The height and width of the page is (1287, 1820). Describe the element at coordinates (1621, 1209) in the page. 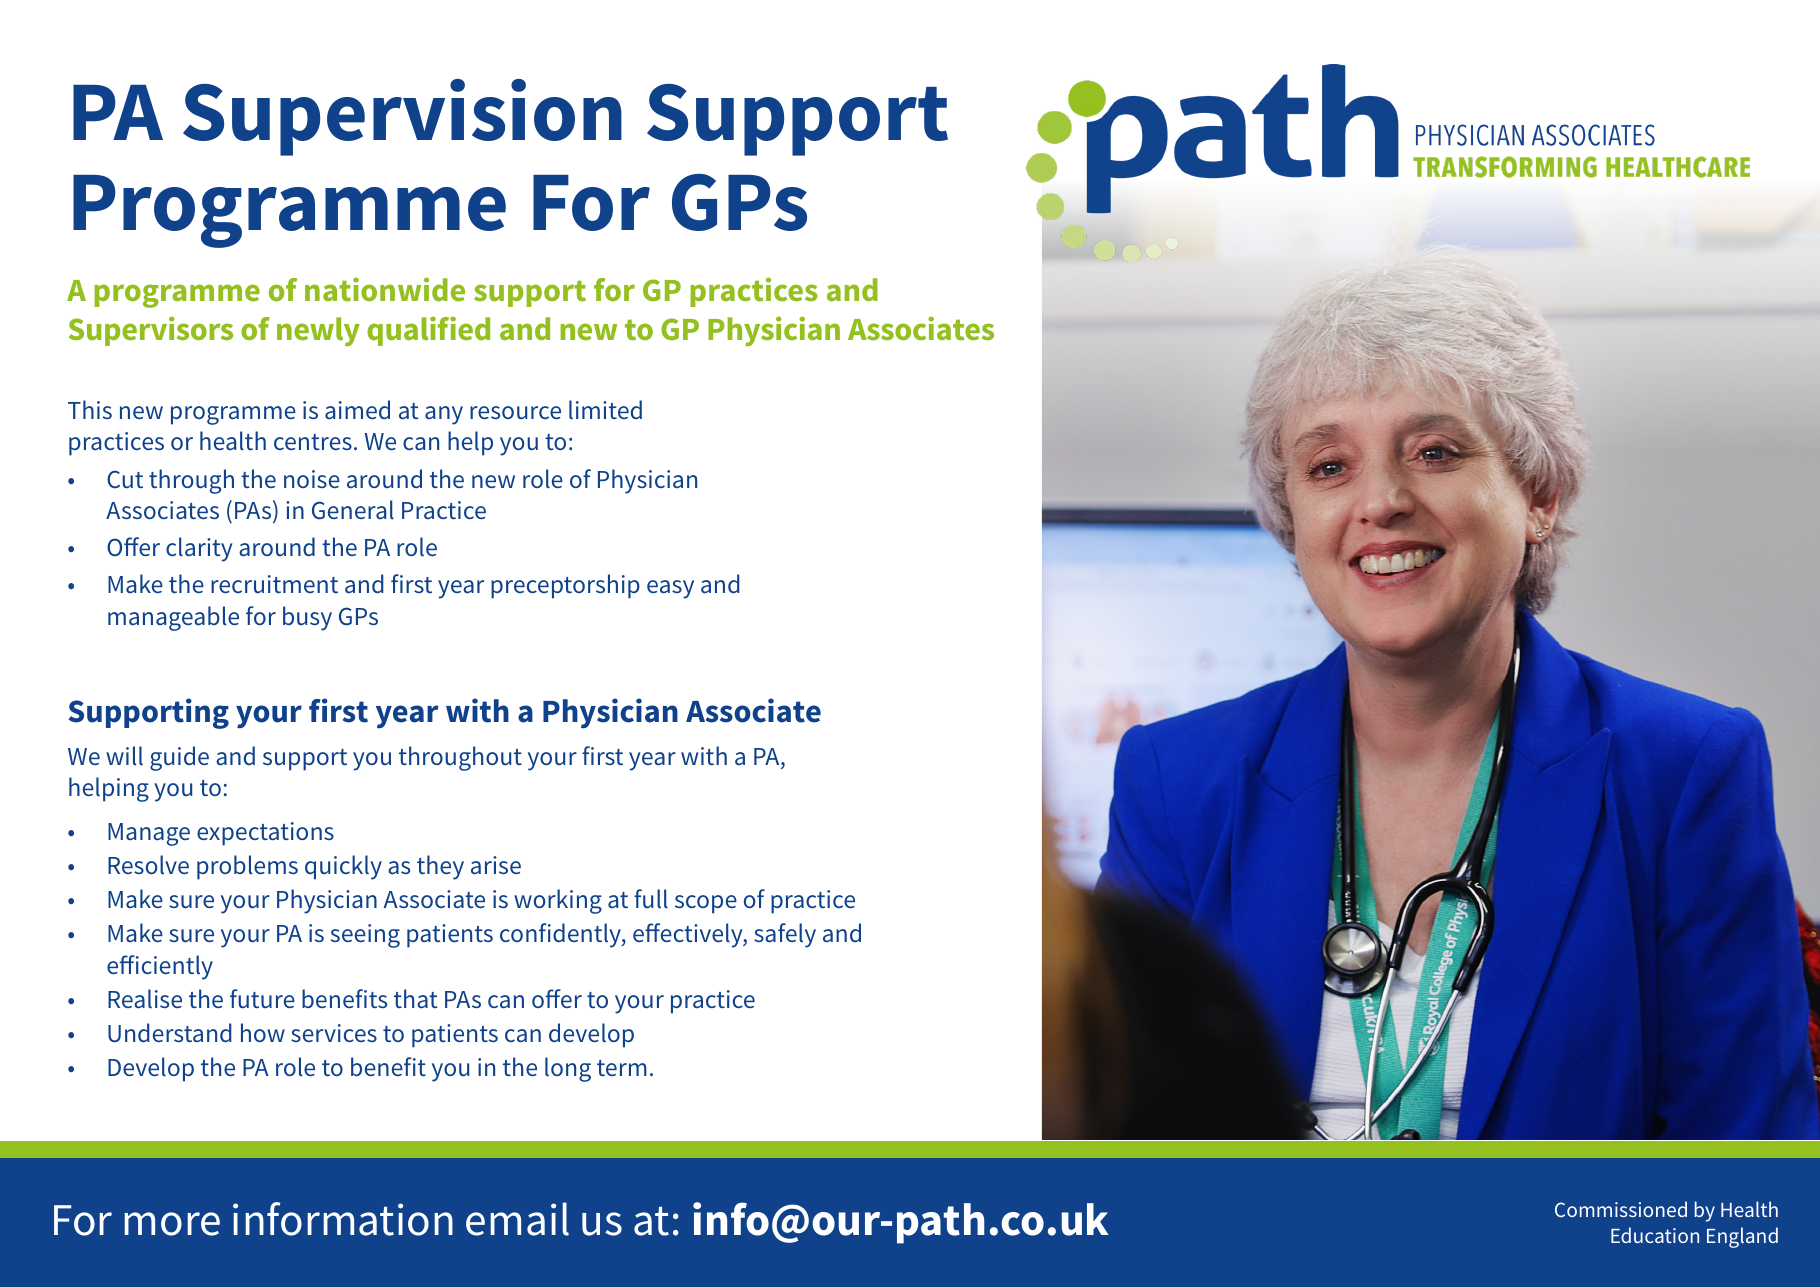

I see `Commissioned` at that location.
